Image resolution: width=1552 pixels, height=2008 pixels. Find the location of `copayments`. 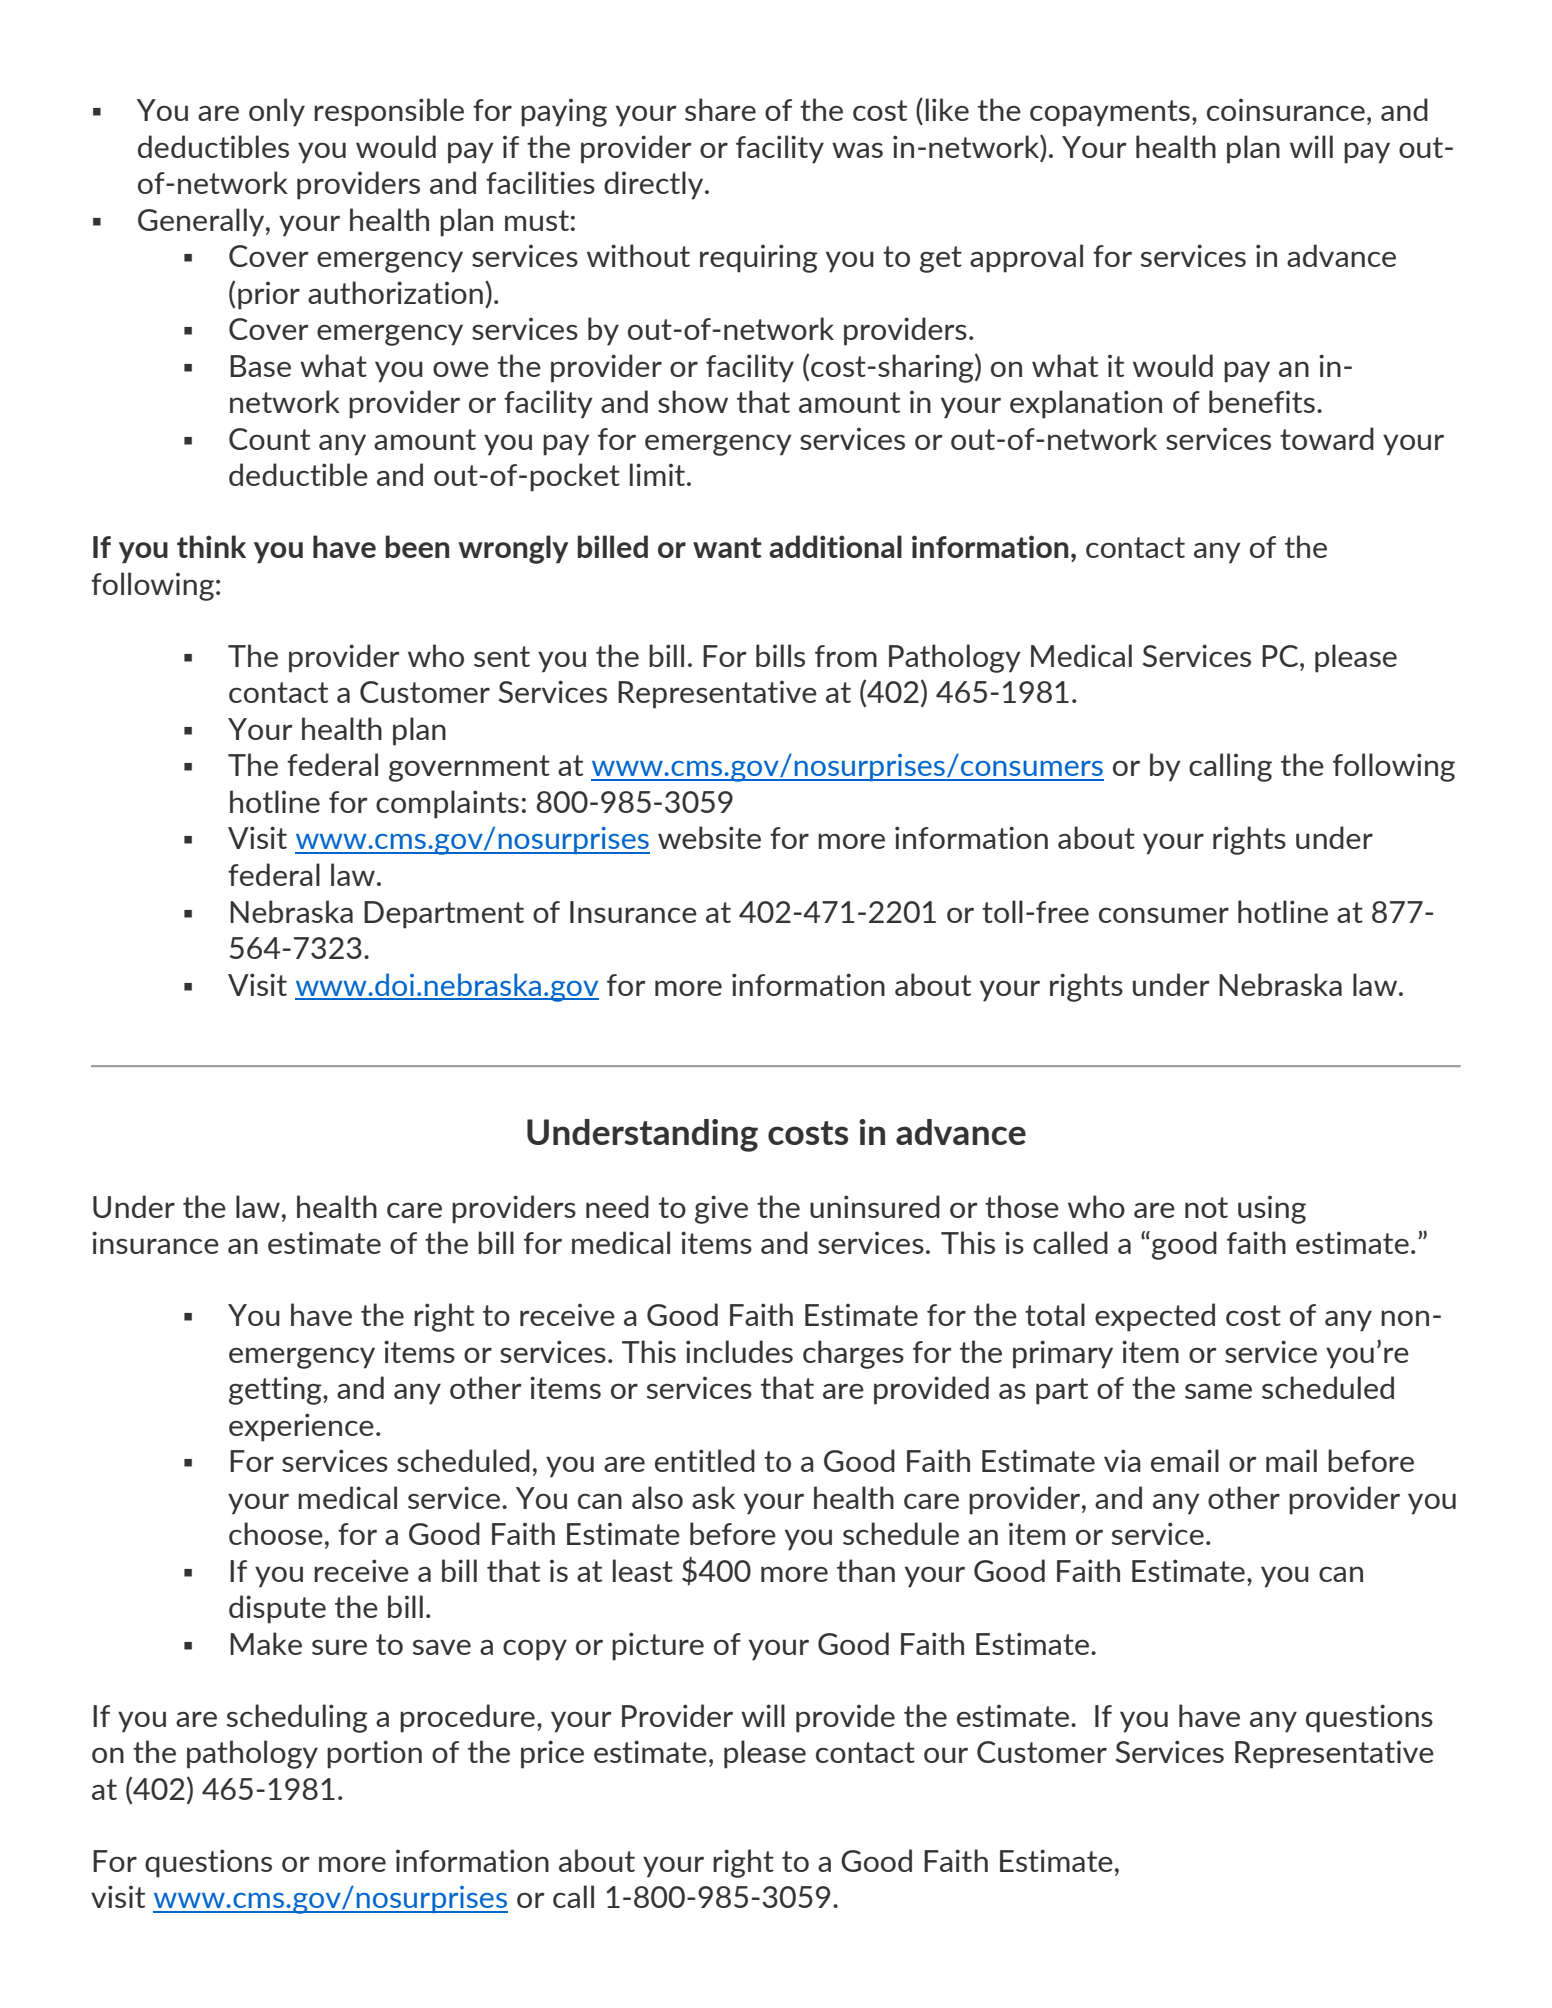

copayments is located at coordinates (1110, 113).
